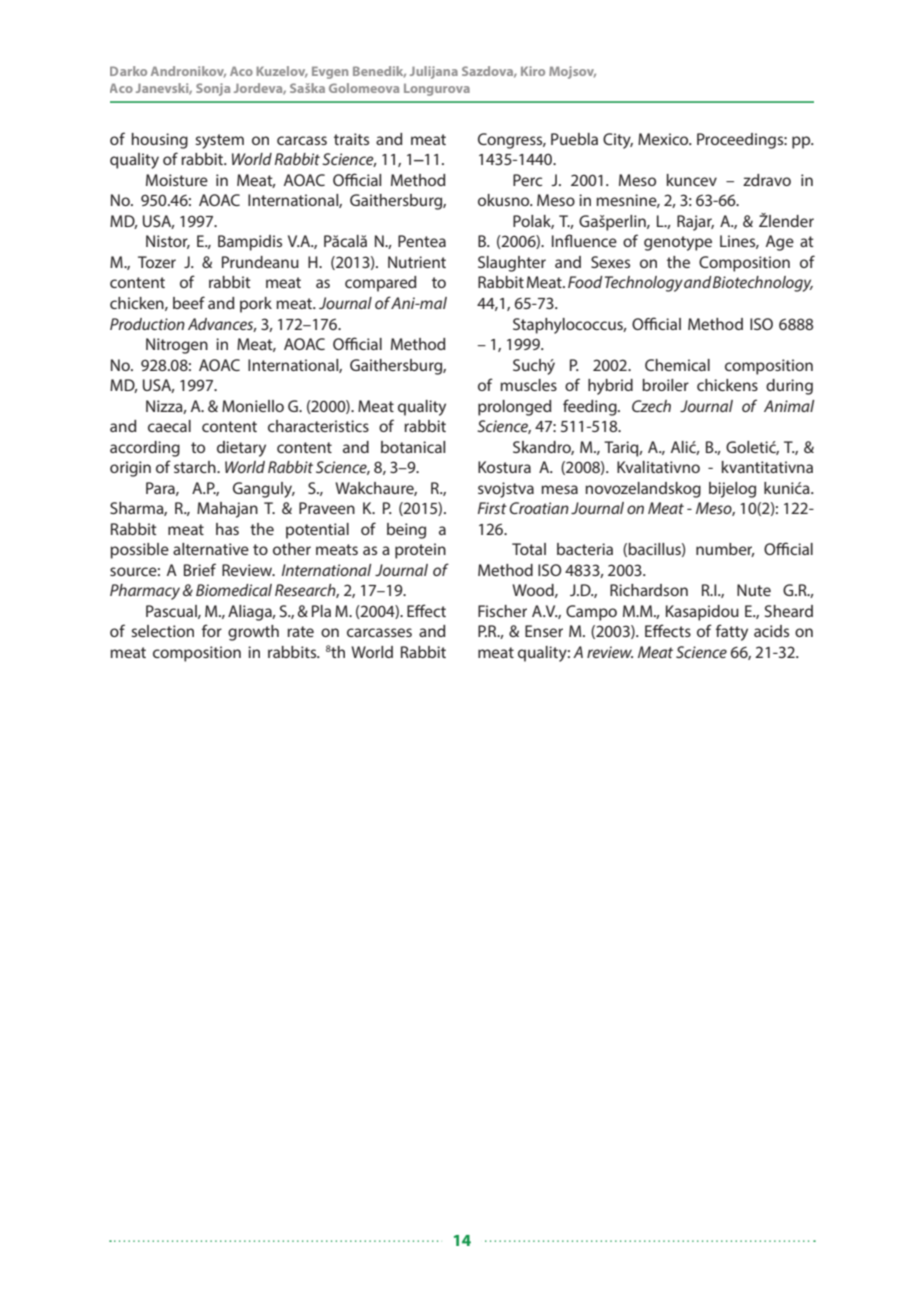 This screenshot has width=924, height=1308. I want to click on mesa, so click(559, 489).
